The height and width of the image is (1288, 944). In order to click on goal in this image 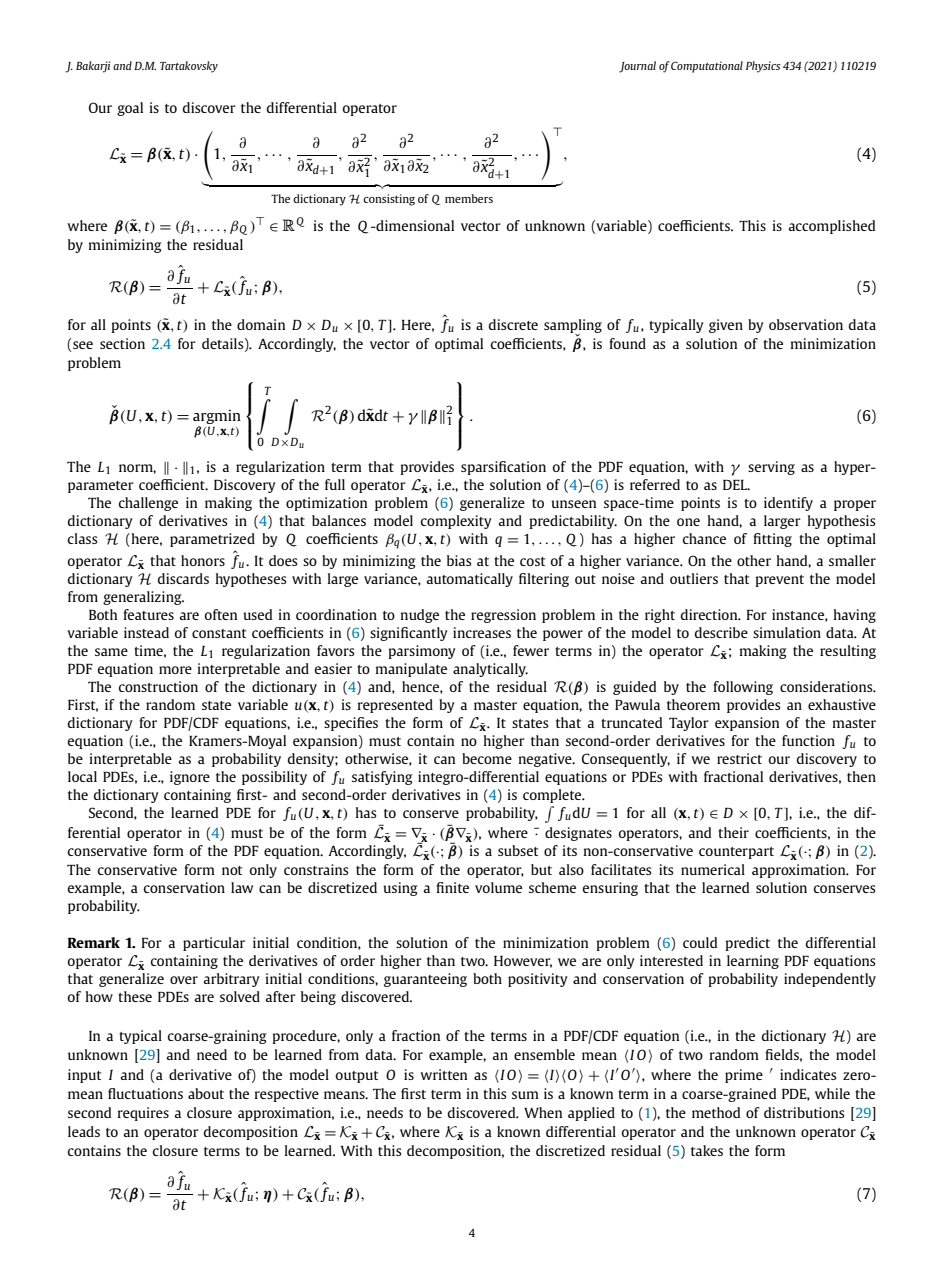, I will do `click(130, 109)`.
